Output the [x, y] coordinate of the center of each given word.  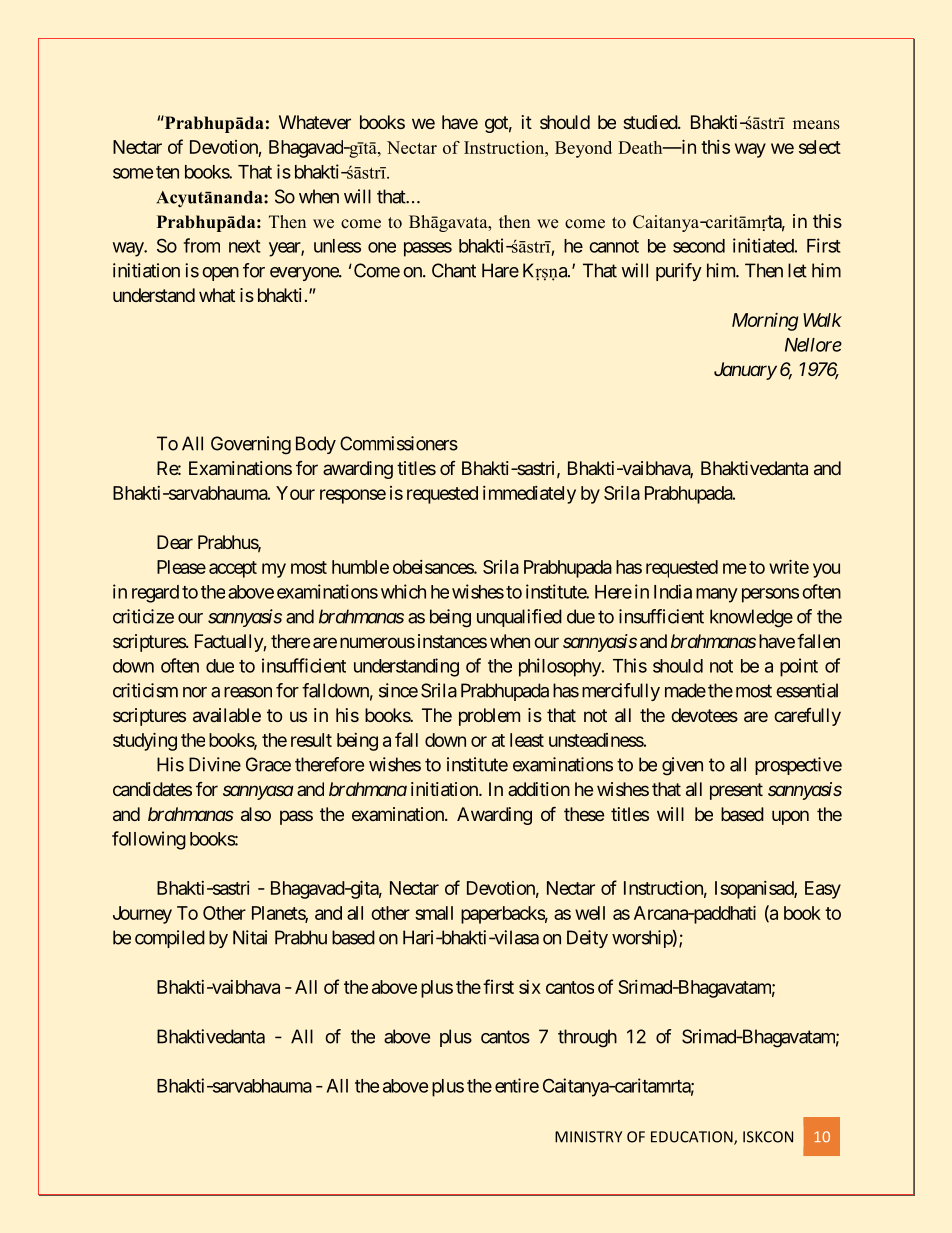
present [736, 791]
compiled [170, 939]
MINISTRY [588, 1137]
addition [539, 789]
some [133, 173]
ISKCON [768, 1137]
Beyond [583, 149]
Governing [251, 445]
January [745, 371]
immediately [529, 495]
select [820, 147]
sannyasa [258, 792]
